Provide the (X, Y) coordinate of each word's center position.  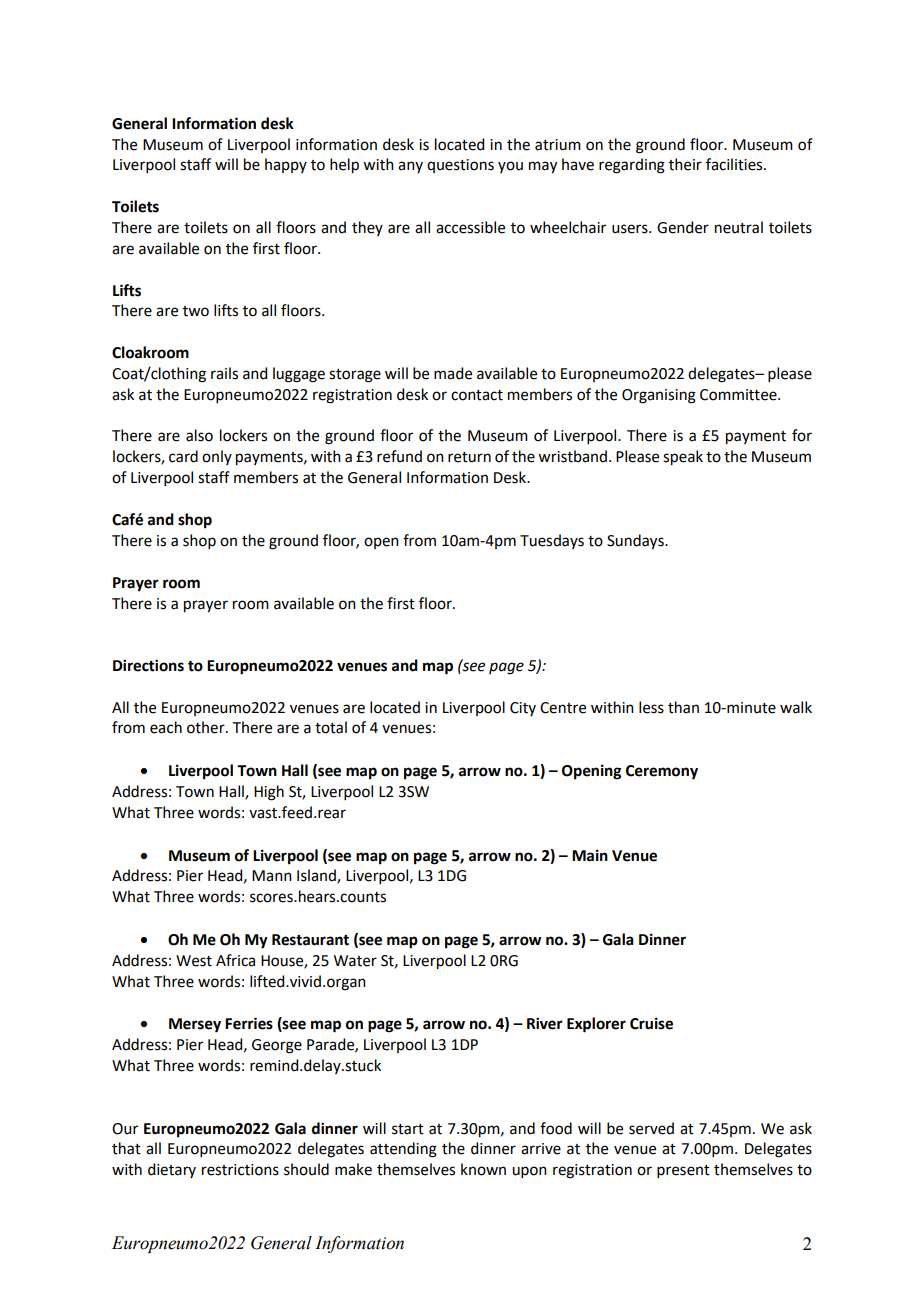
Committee (739, 395)
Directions (148, 665)
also (199, 435)
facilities (735, 164)
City (523, 709)
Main (590, 855)
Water (355, 961)
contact (477, 395)
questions (460, 166)
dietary (172, 1170)
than (683, 707)
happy (286, 165)
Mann (272, 876)
